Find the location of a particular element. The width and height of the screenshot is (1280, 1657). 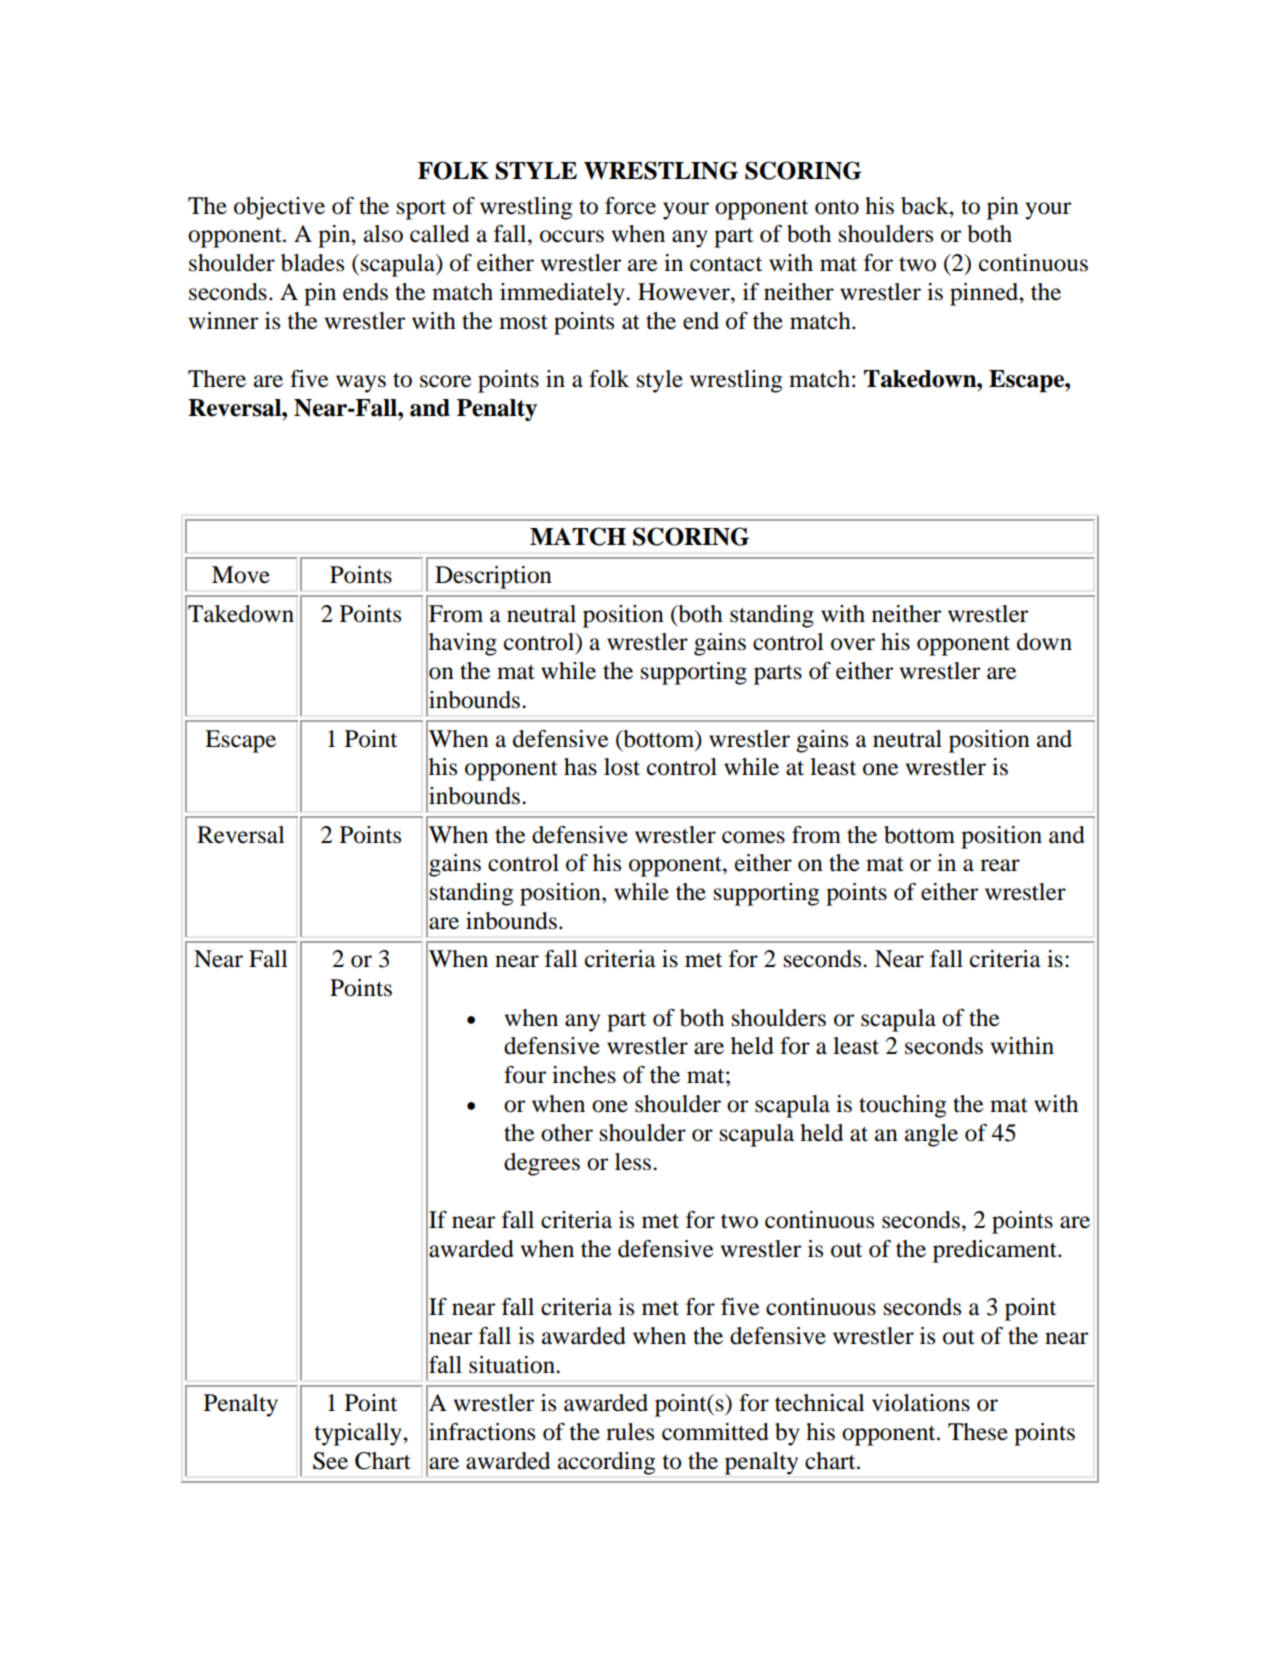

See is located at coordinates (330, 1461).
